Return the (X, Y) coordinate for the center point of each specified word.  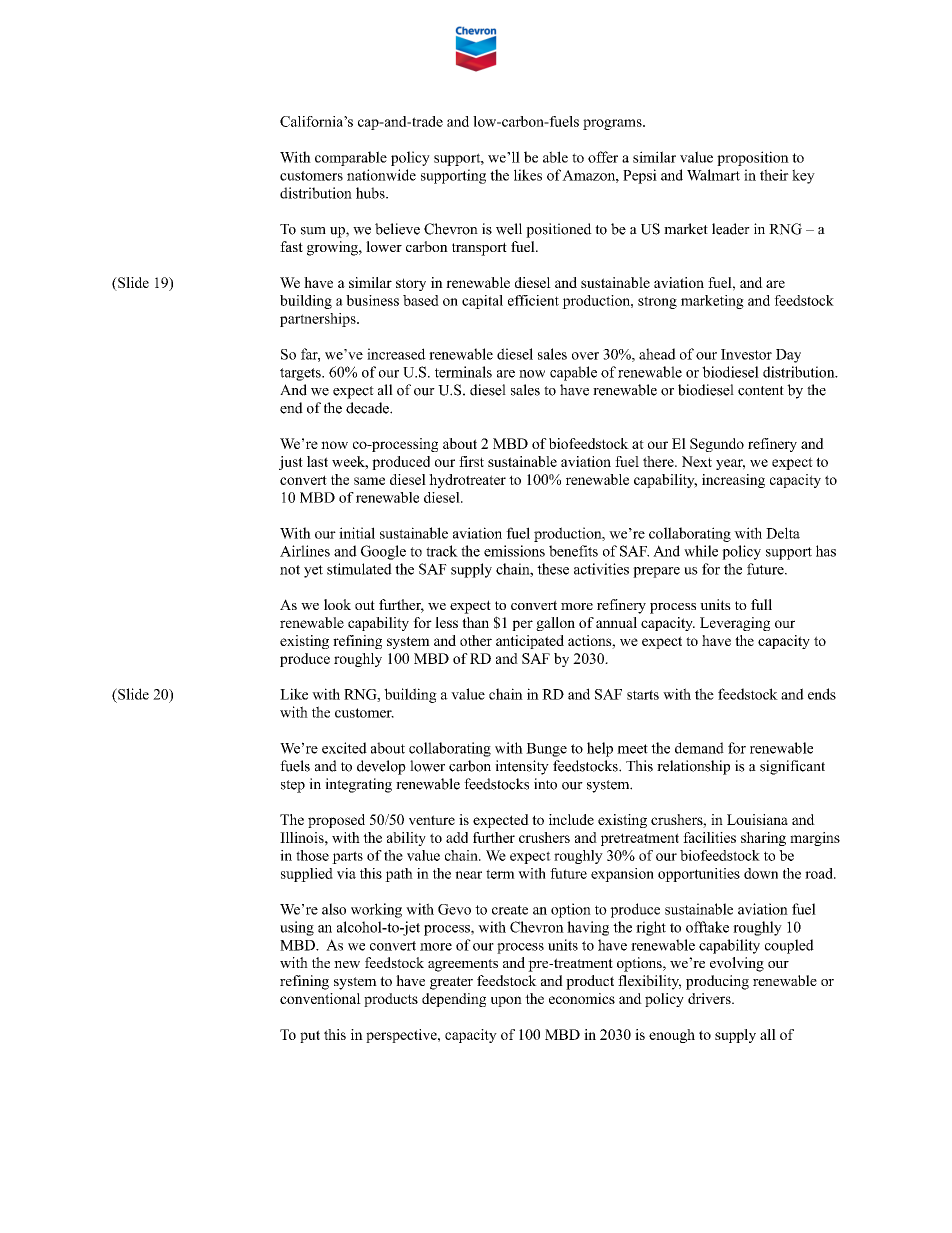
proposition (753, 158)
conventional (320, 998)
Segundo (717, 445)
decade (368, 408)
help (600, 749)
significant (792, 767)
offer (603, 157)
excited (344, 748)
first (471, 461)
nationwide (381, 175)
